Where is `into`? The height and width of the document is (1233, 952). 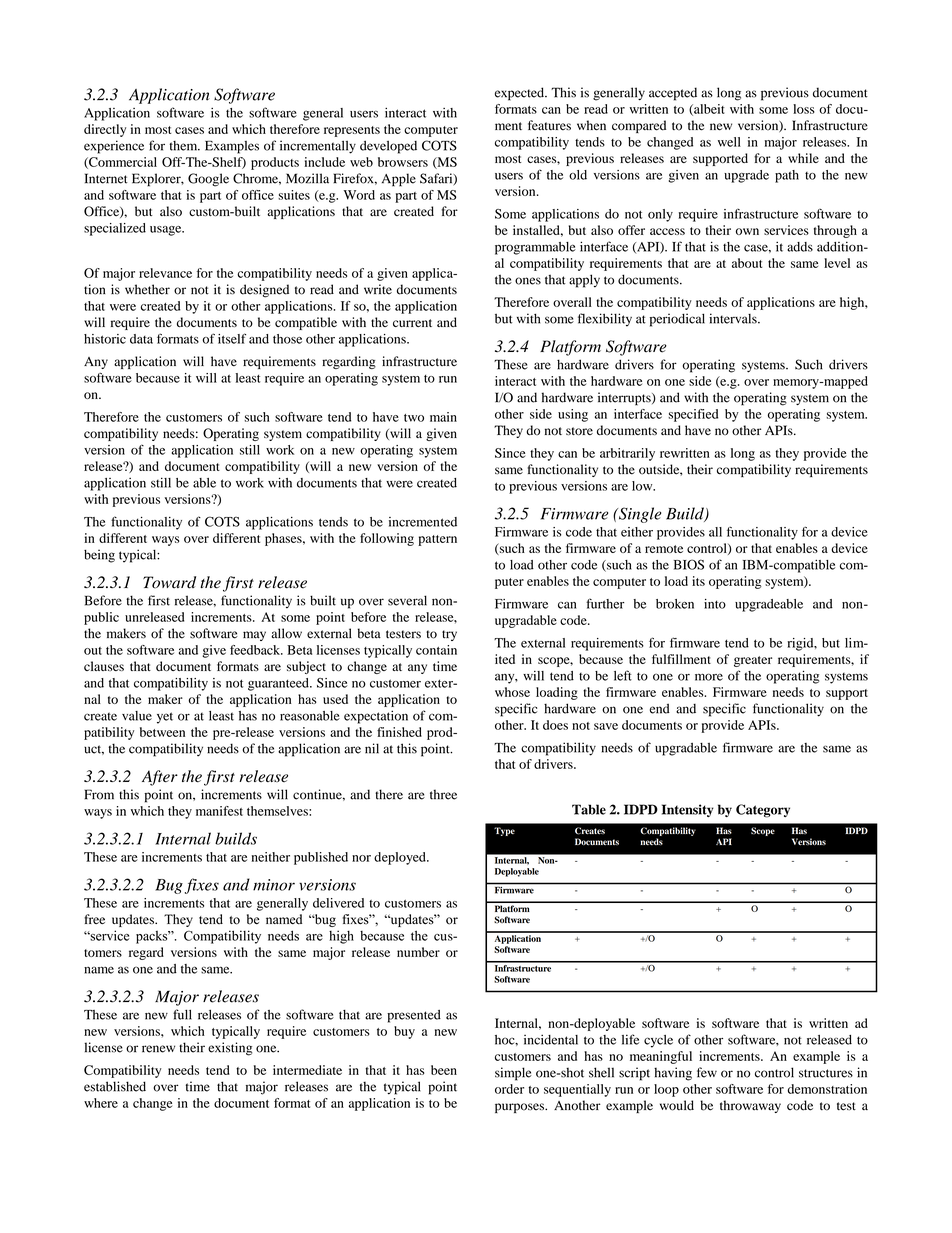
into is located at coordinates (715, 604).
